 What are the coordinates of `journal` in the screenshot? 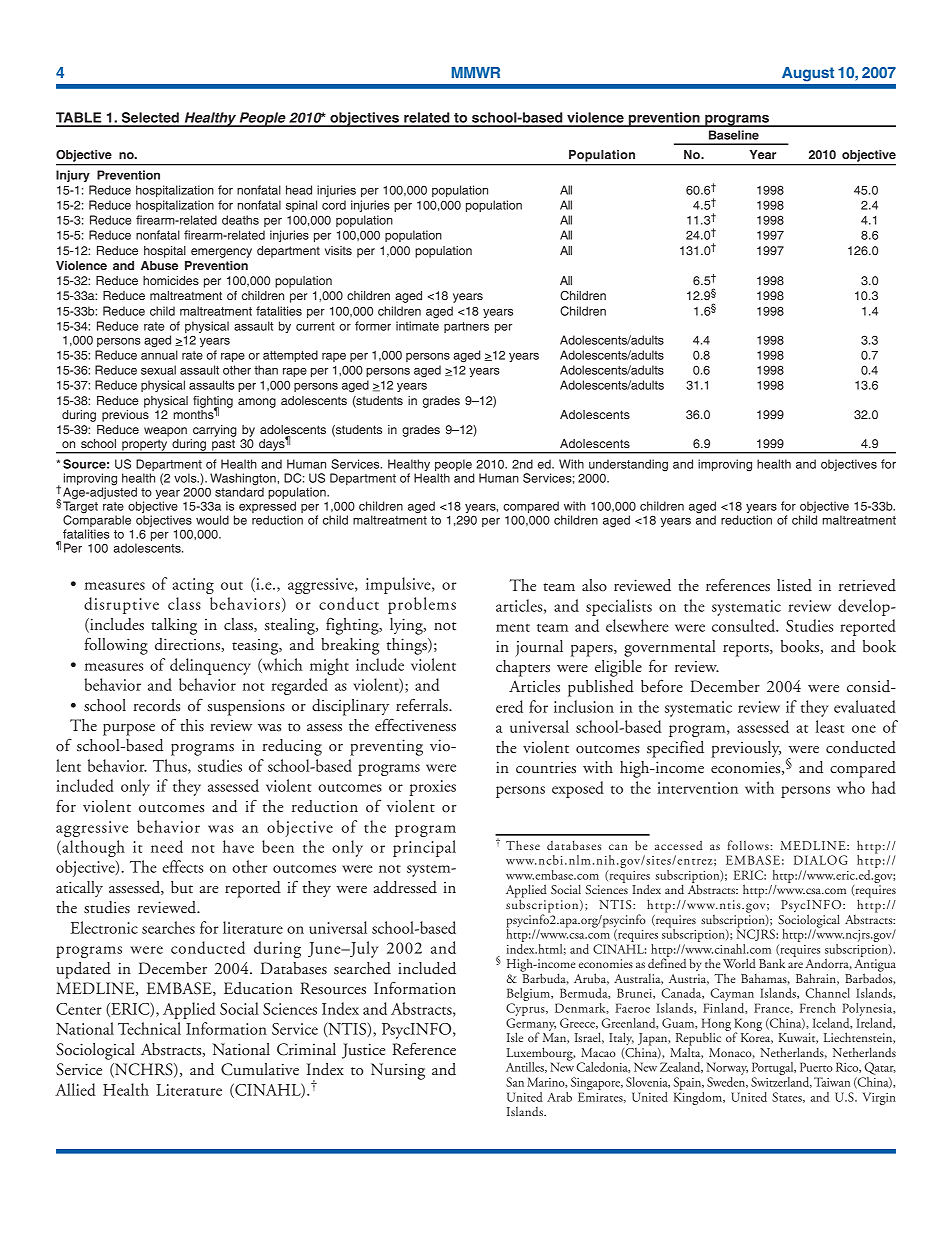 It's located at (539, 648).
